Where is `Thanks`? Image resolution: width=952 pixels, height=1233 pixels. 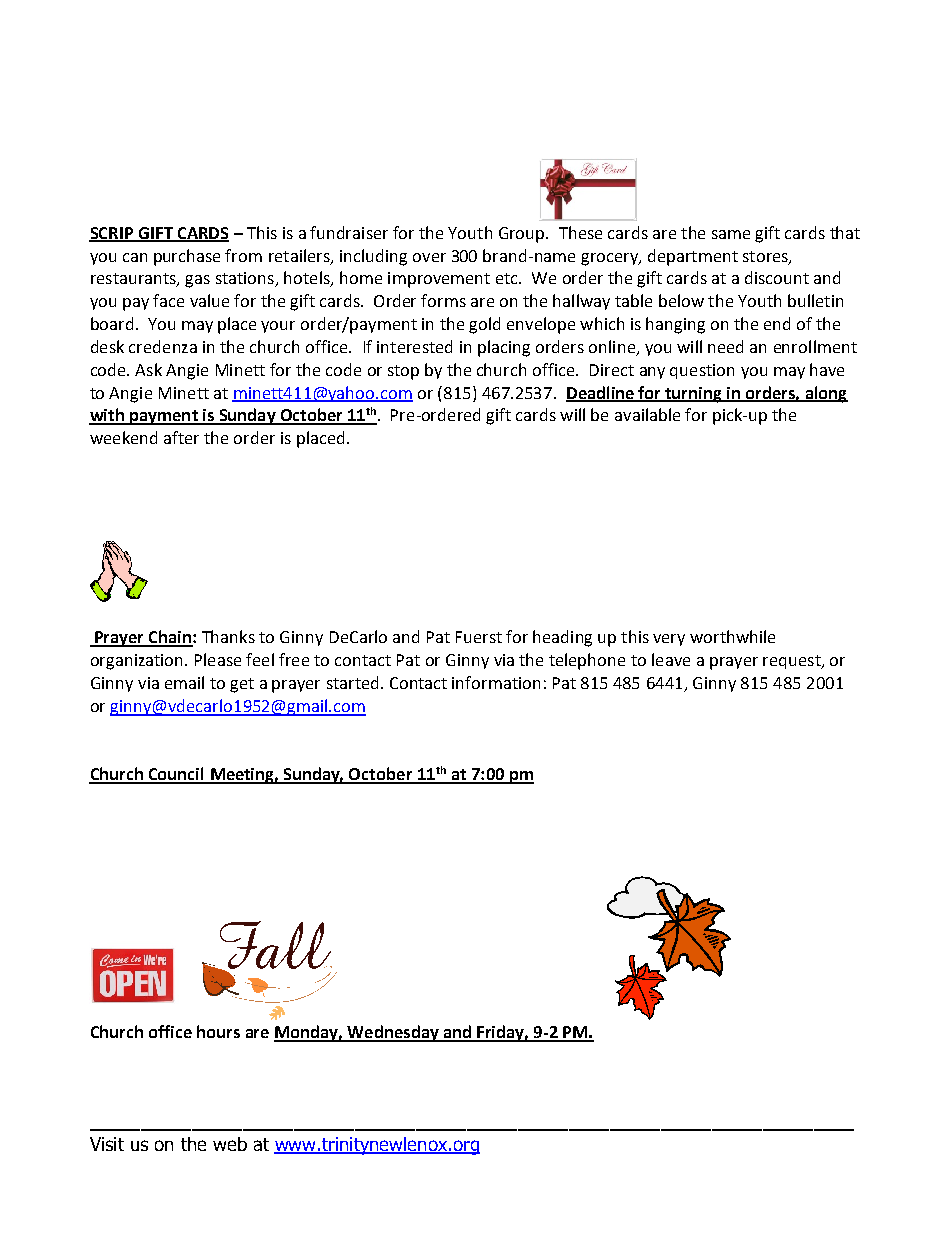 Thanks is located at coordinates (228, 636).
